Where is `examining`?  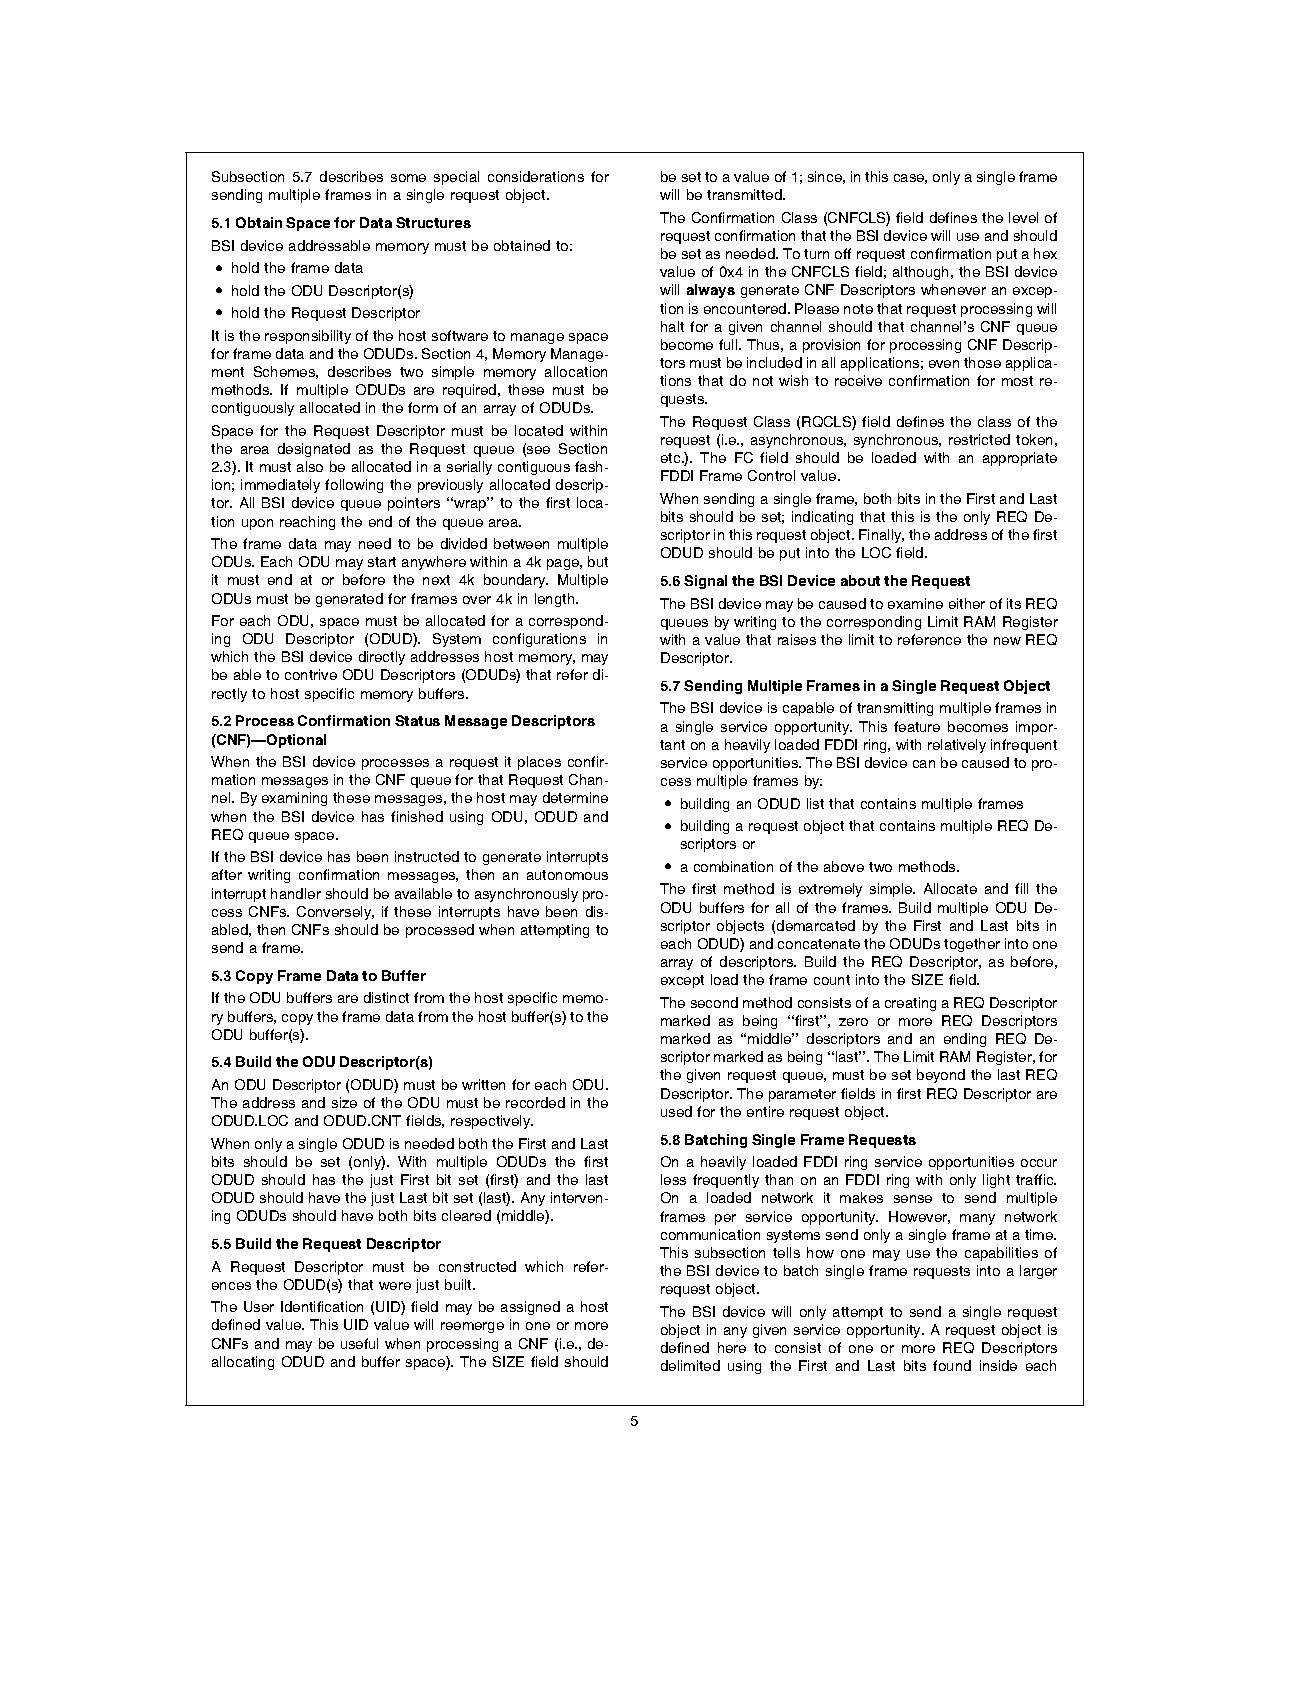 examining is located at coordinates (294, 799).
